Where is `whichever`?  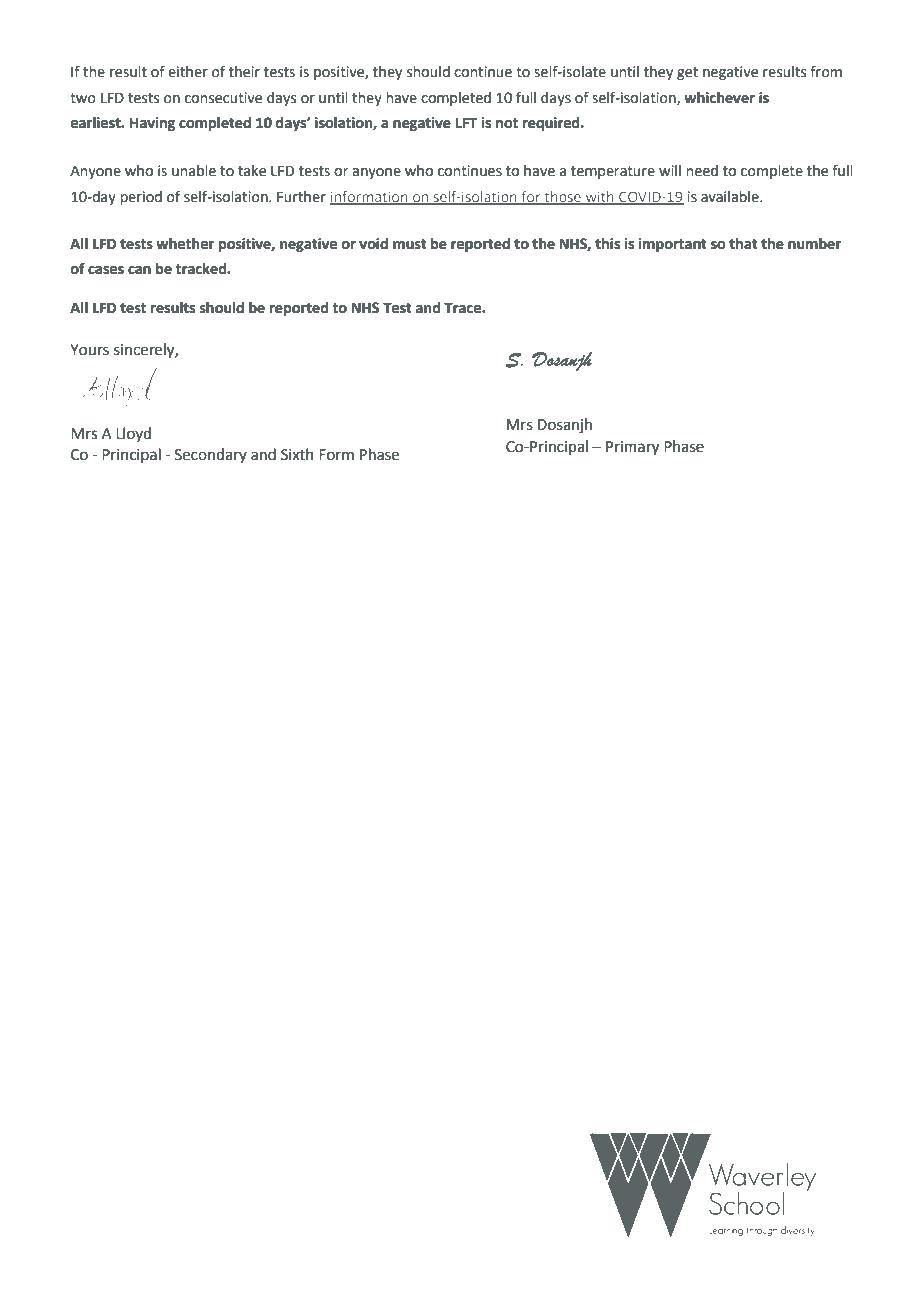 whichever is located at coordinates (719, 98).
